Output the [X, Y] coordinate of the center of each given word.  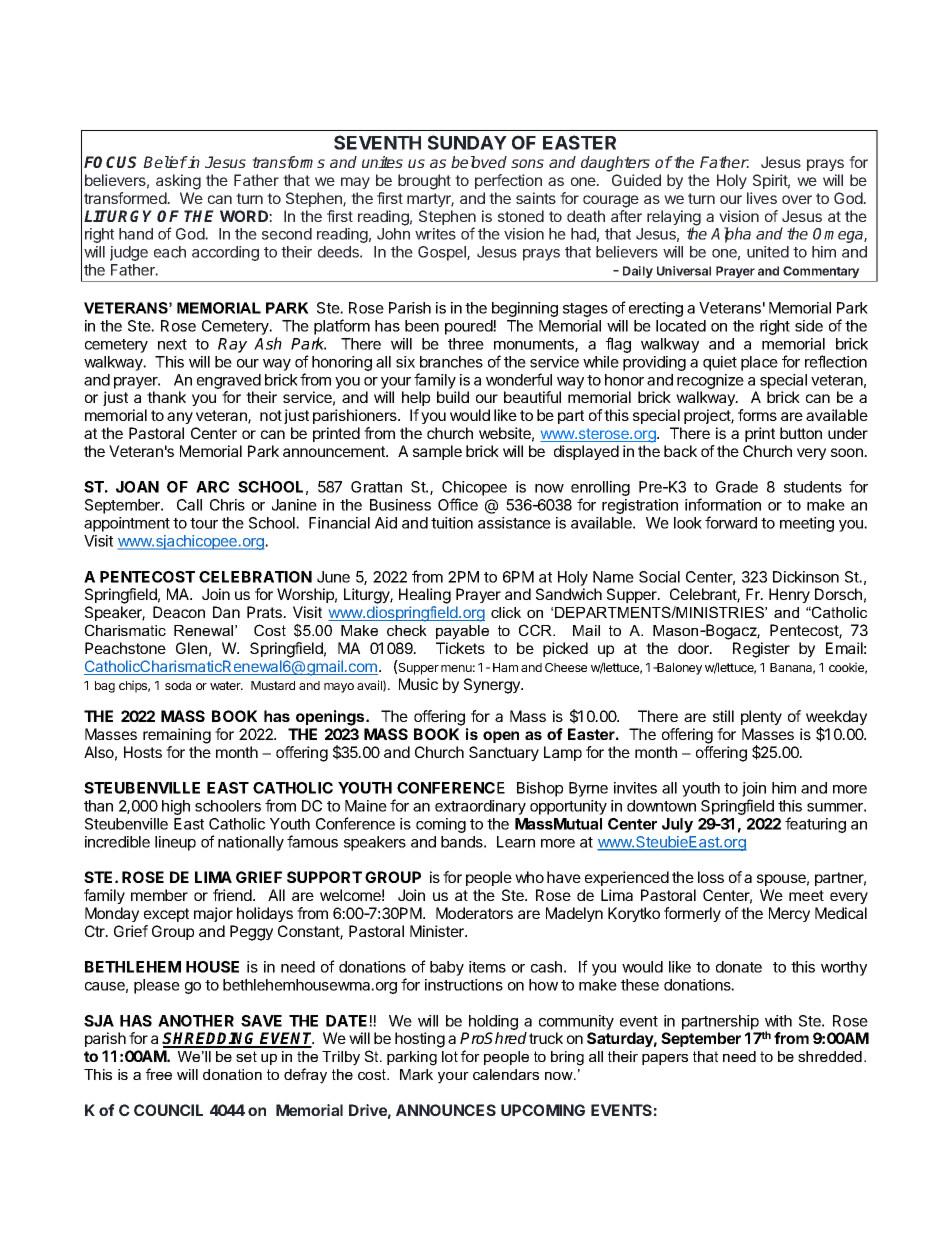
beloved [479, 162]
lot [450, 1056]
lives [762, 198]
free [159, 1074]
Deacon [179, 612]
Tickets [460, 648]
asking [178, 182]
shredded [830, 1056]
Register [761, 650]
